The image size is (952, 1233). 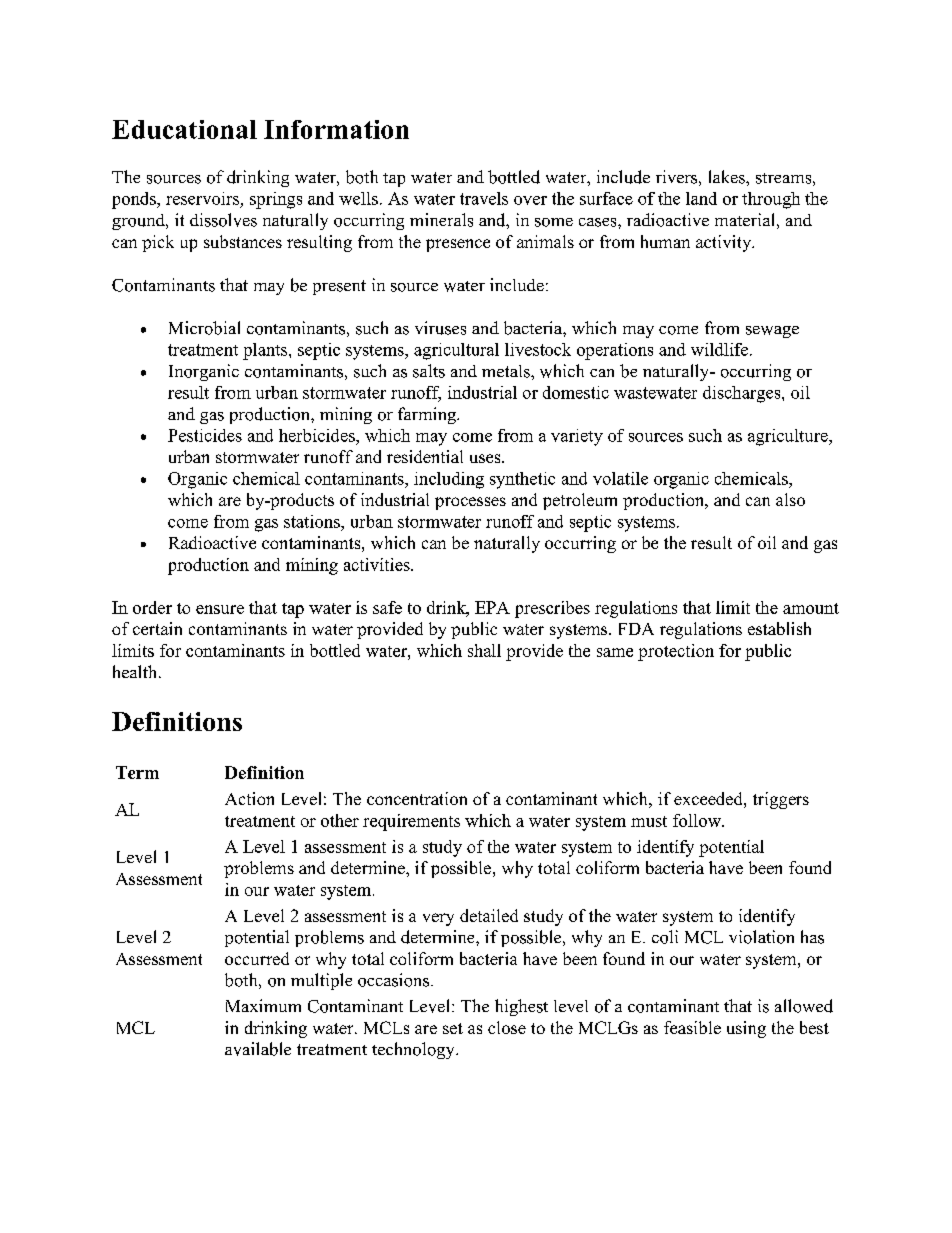 What do you see at coordinates (746, 1029) in the screenshot?
I see `using` at bounding box center [746, 1029].
